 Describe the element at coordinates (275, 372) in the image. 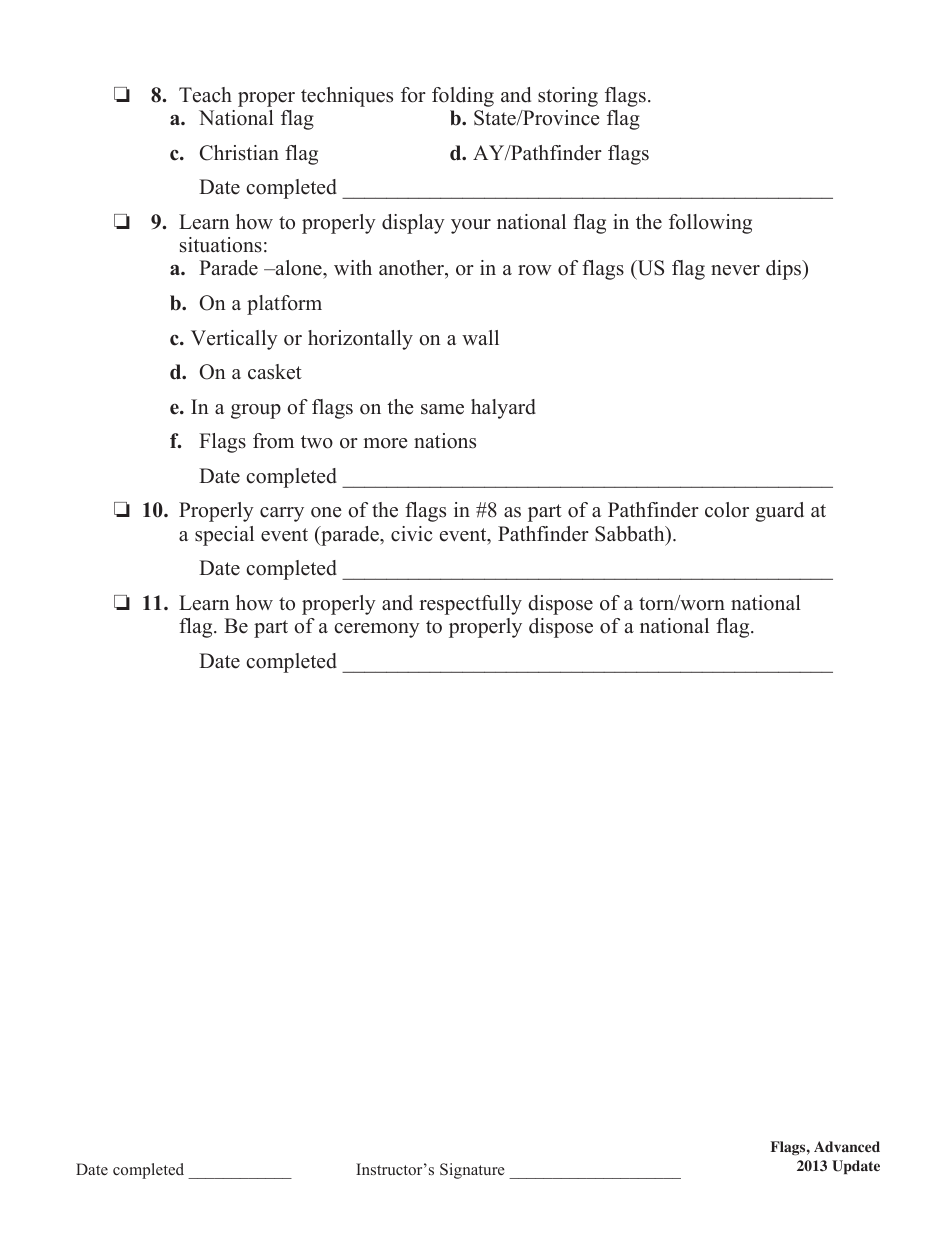

I see `casket` at that location.
